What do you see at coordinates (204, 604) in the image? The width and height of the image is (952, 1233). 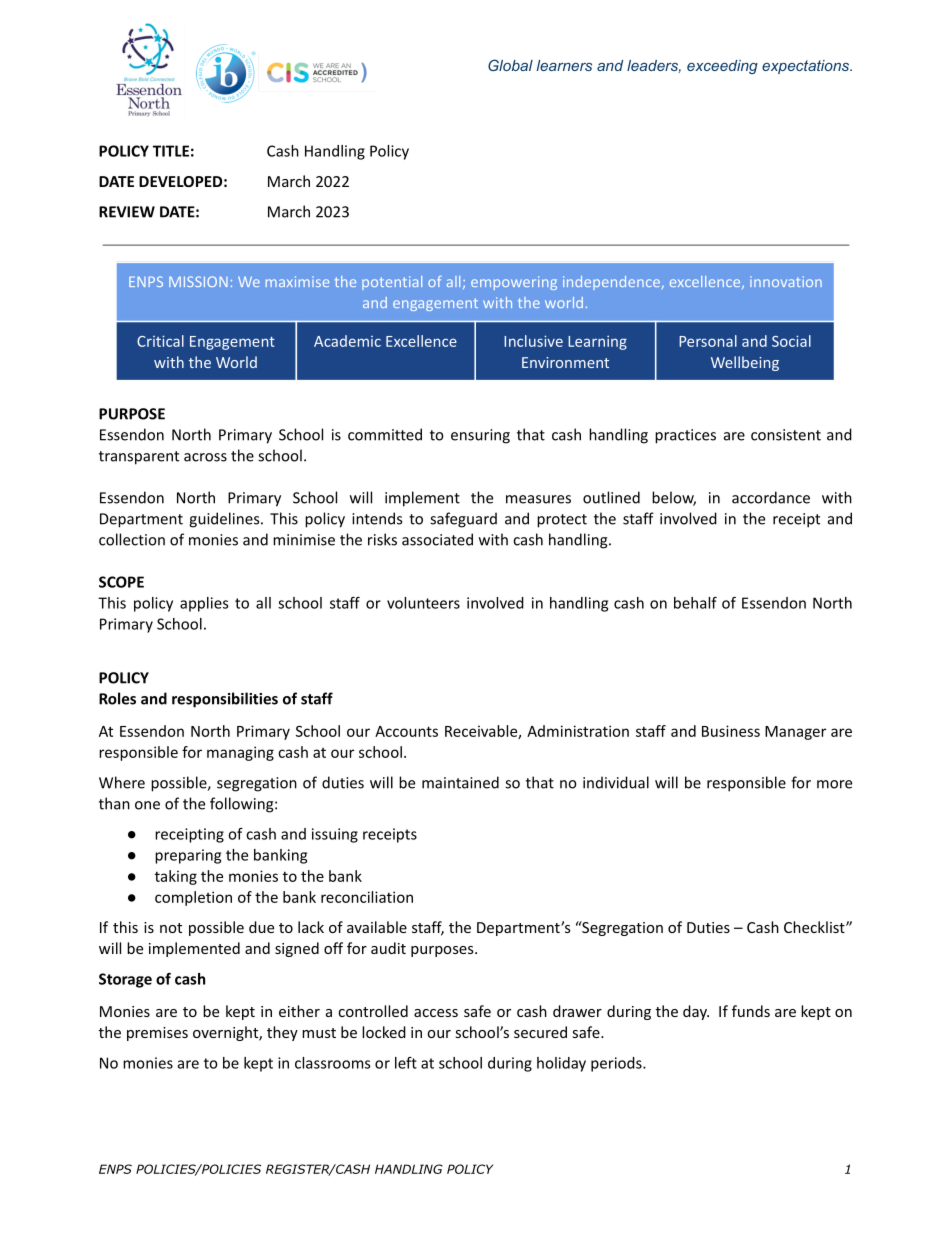 I see `applies` at bounding box center [204, 604].
